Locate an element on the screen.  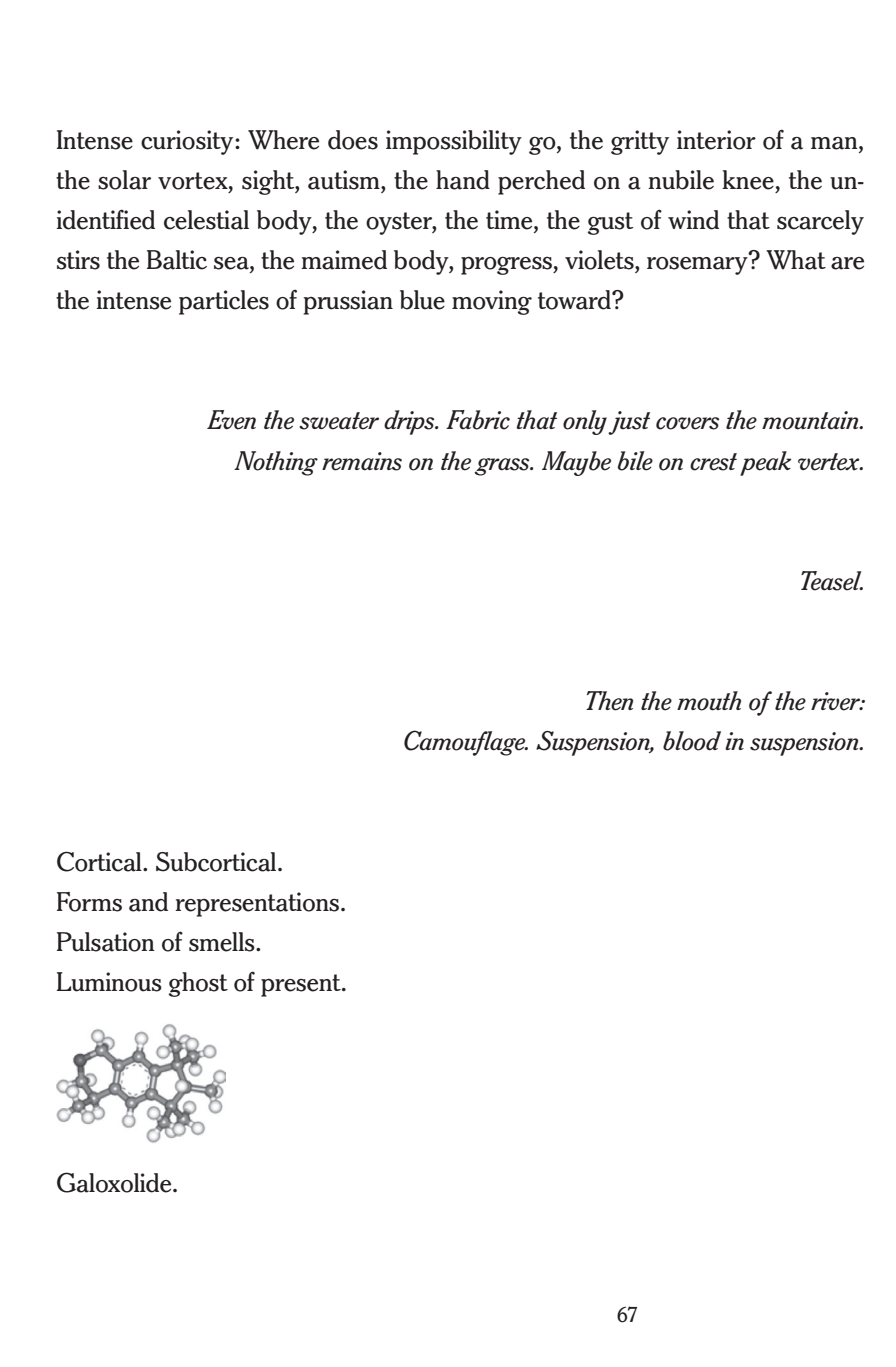
smells is located at coordinates (223, 942).
